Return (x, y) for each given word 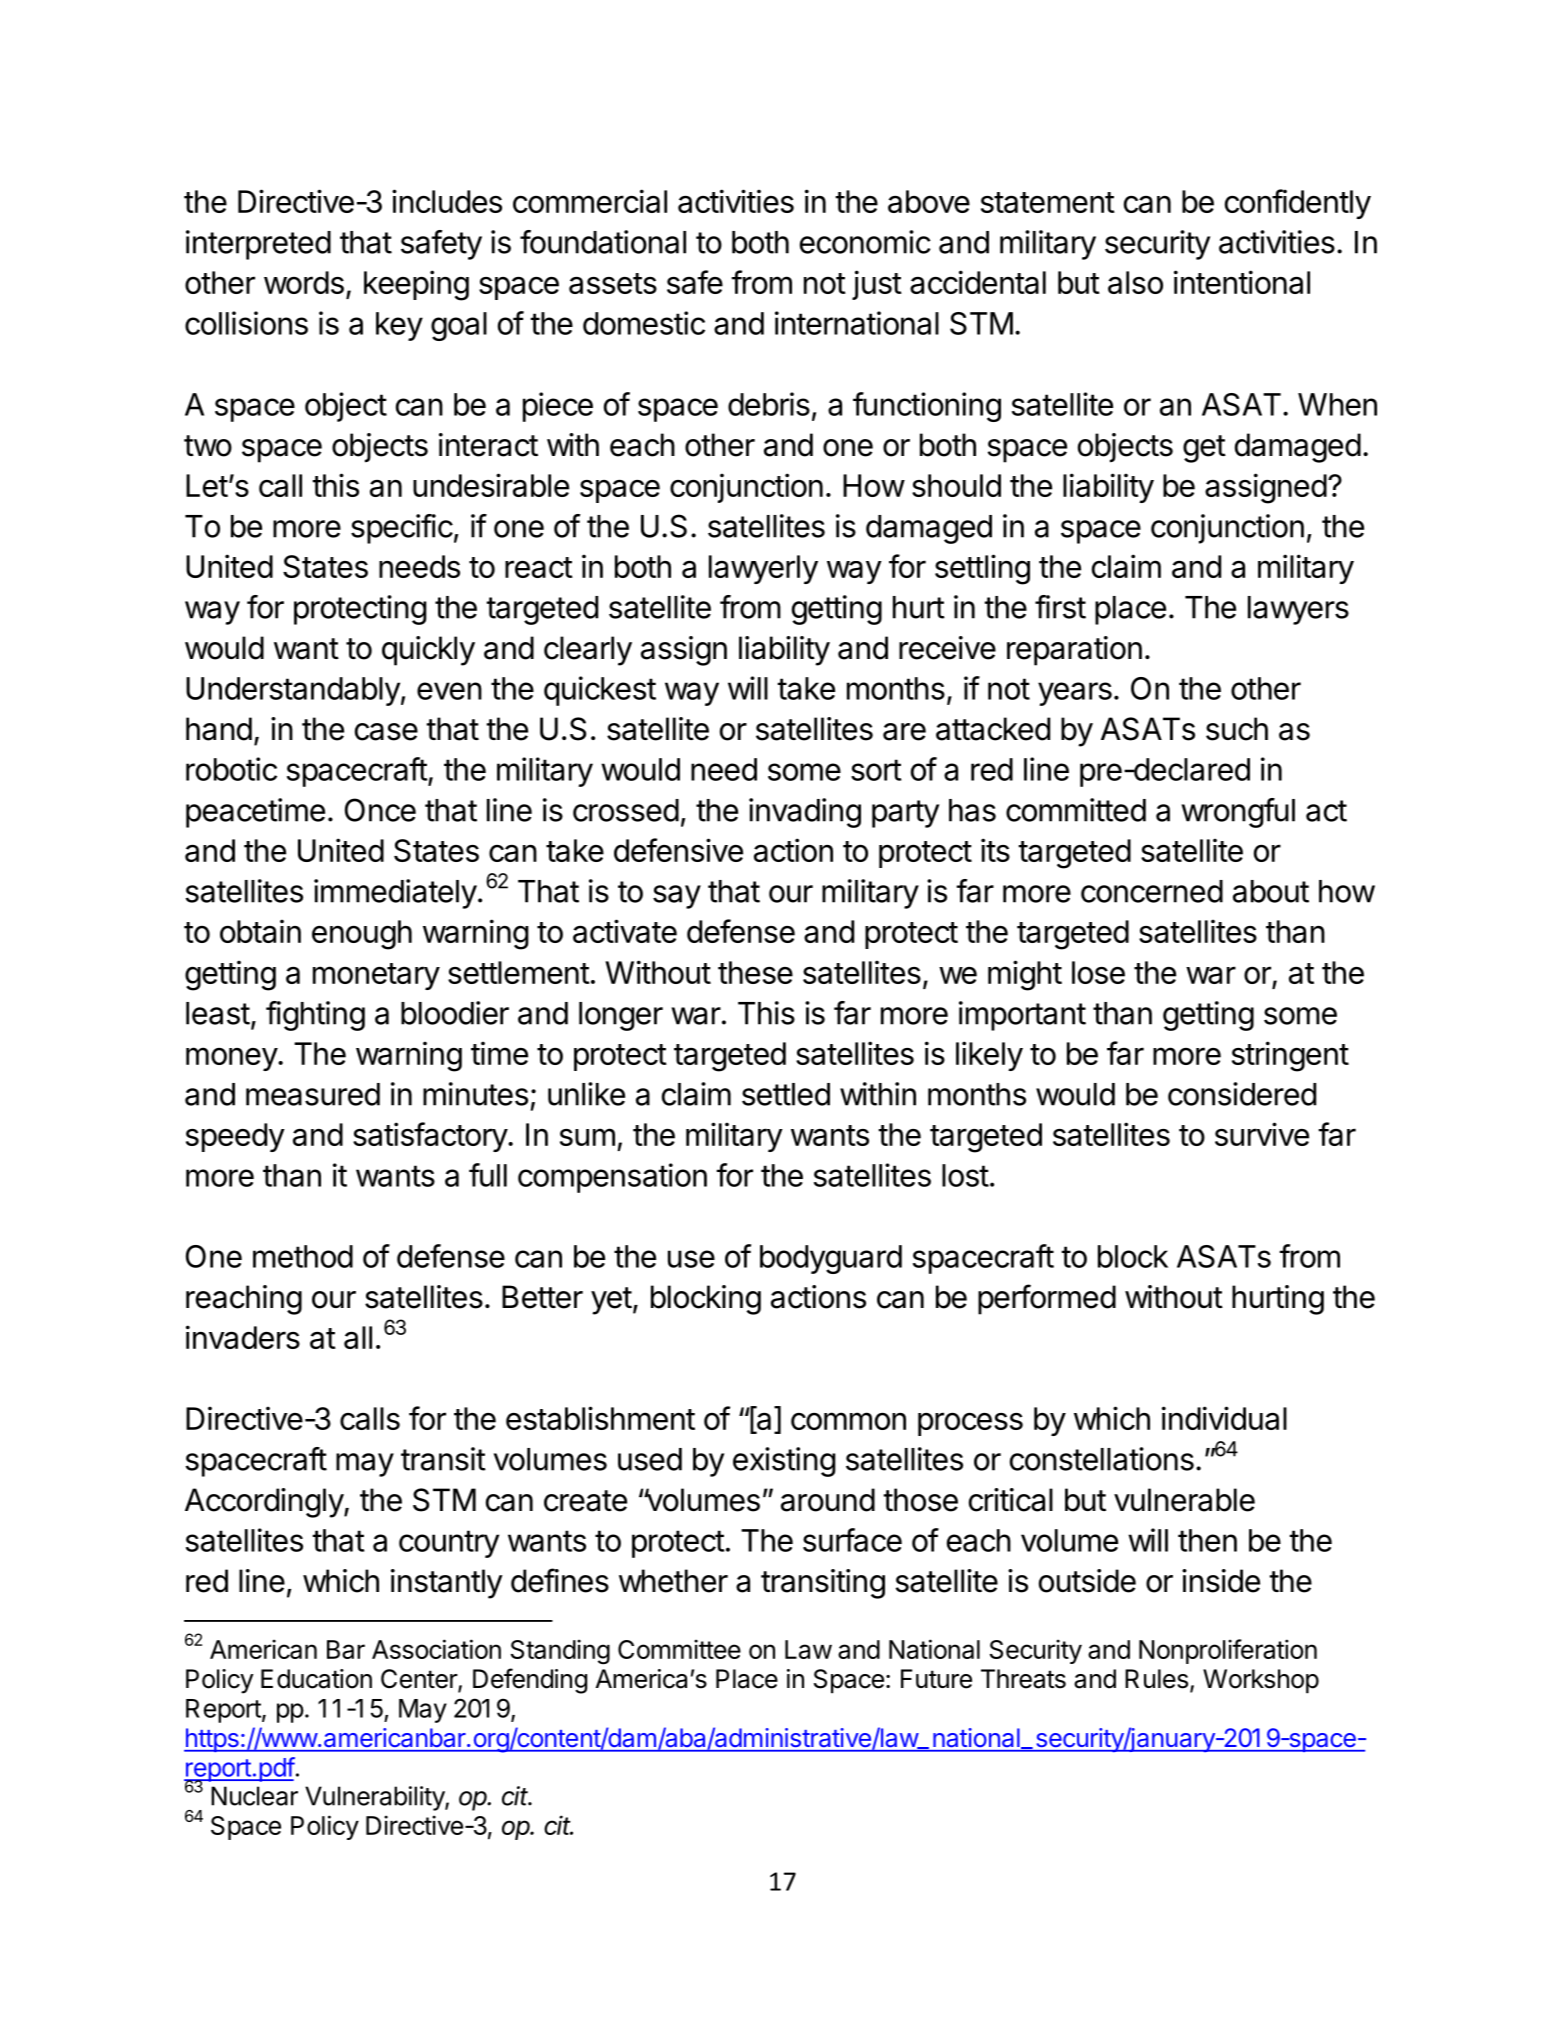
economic (865, 242)
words (304, 282)
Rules (1156, 1679)
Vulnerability (375, 1798)
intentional (1242, 282)
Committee (679, 1649)
